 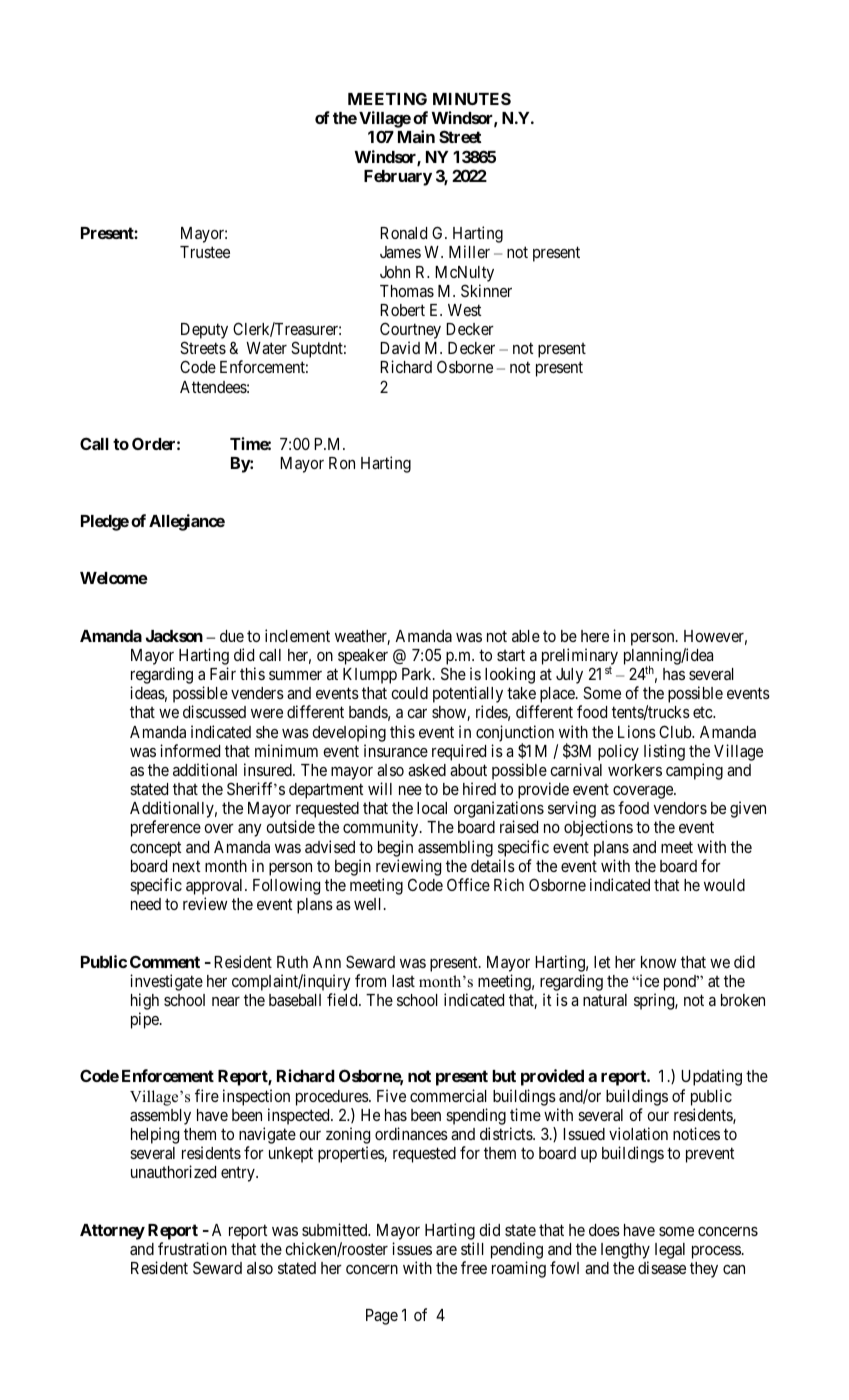 What do you see at coordinates (166, 982) in the document?
I see `investigate` at bounding box center [166, 982].
